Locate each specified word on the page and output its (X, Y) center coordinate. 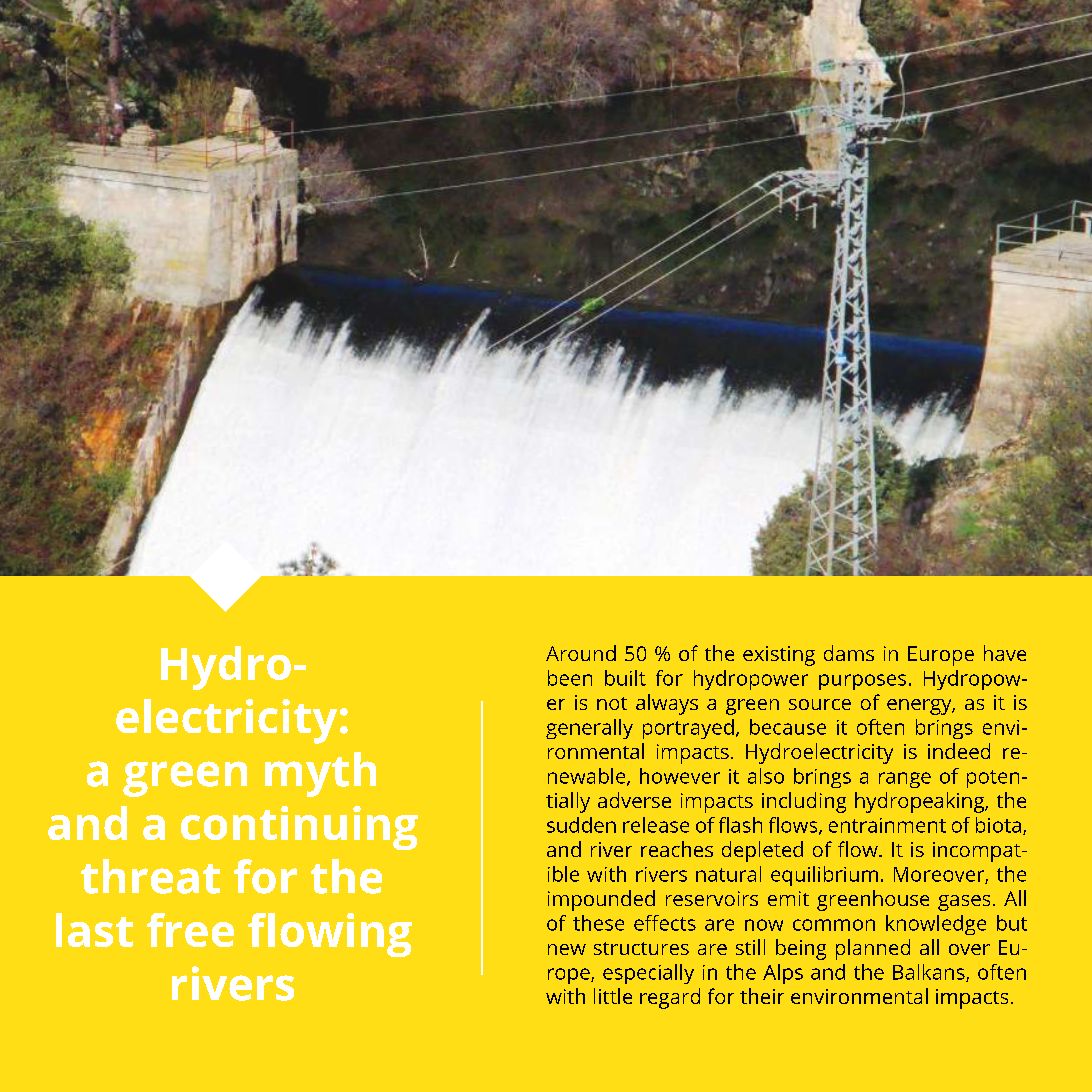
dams (849, 653)
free (190, 930)
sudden (581, 825)
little (613, 996)
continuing (299, 828)
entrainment (887, 825)
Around (581, 653)
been (570, 678)
